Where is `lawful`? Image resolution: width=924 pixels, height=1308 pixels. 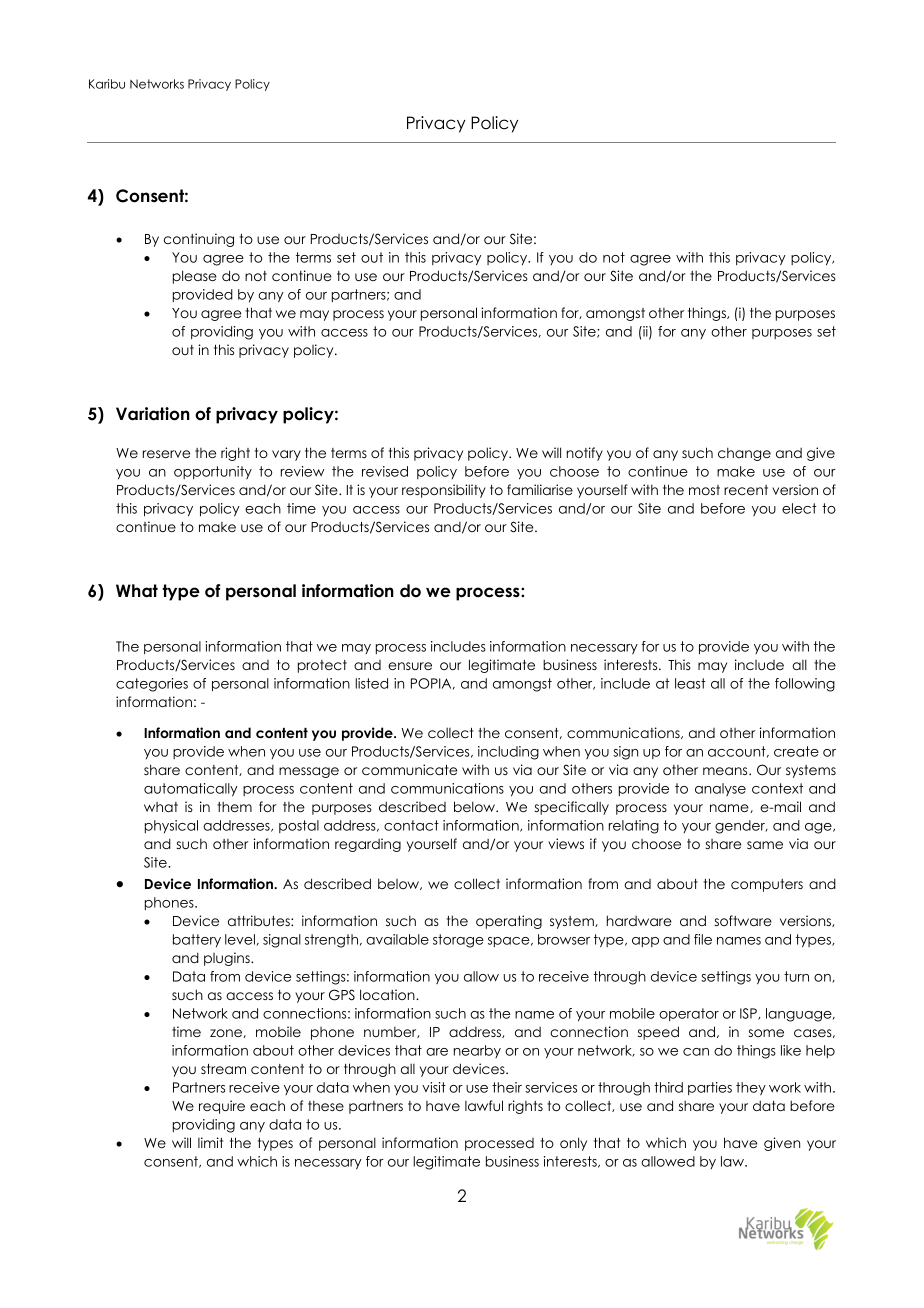 lawful is located at coordinates (484, 1105).
